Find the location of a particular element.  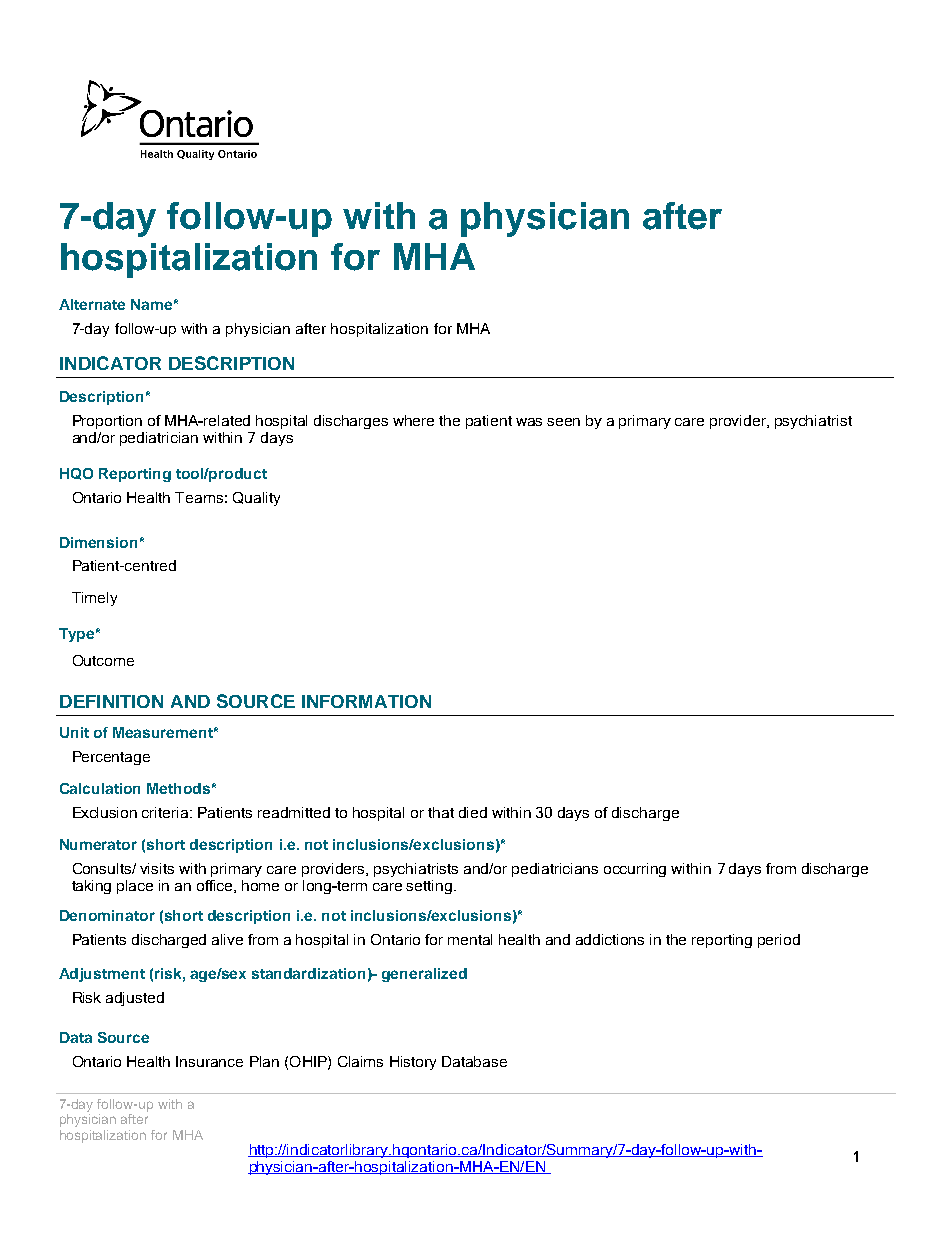

INFORMATION is located at coordinates (366, 701).
